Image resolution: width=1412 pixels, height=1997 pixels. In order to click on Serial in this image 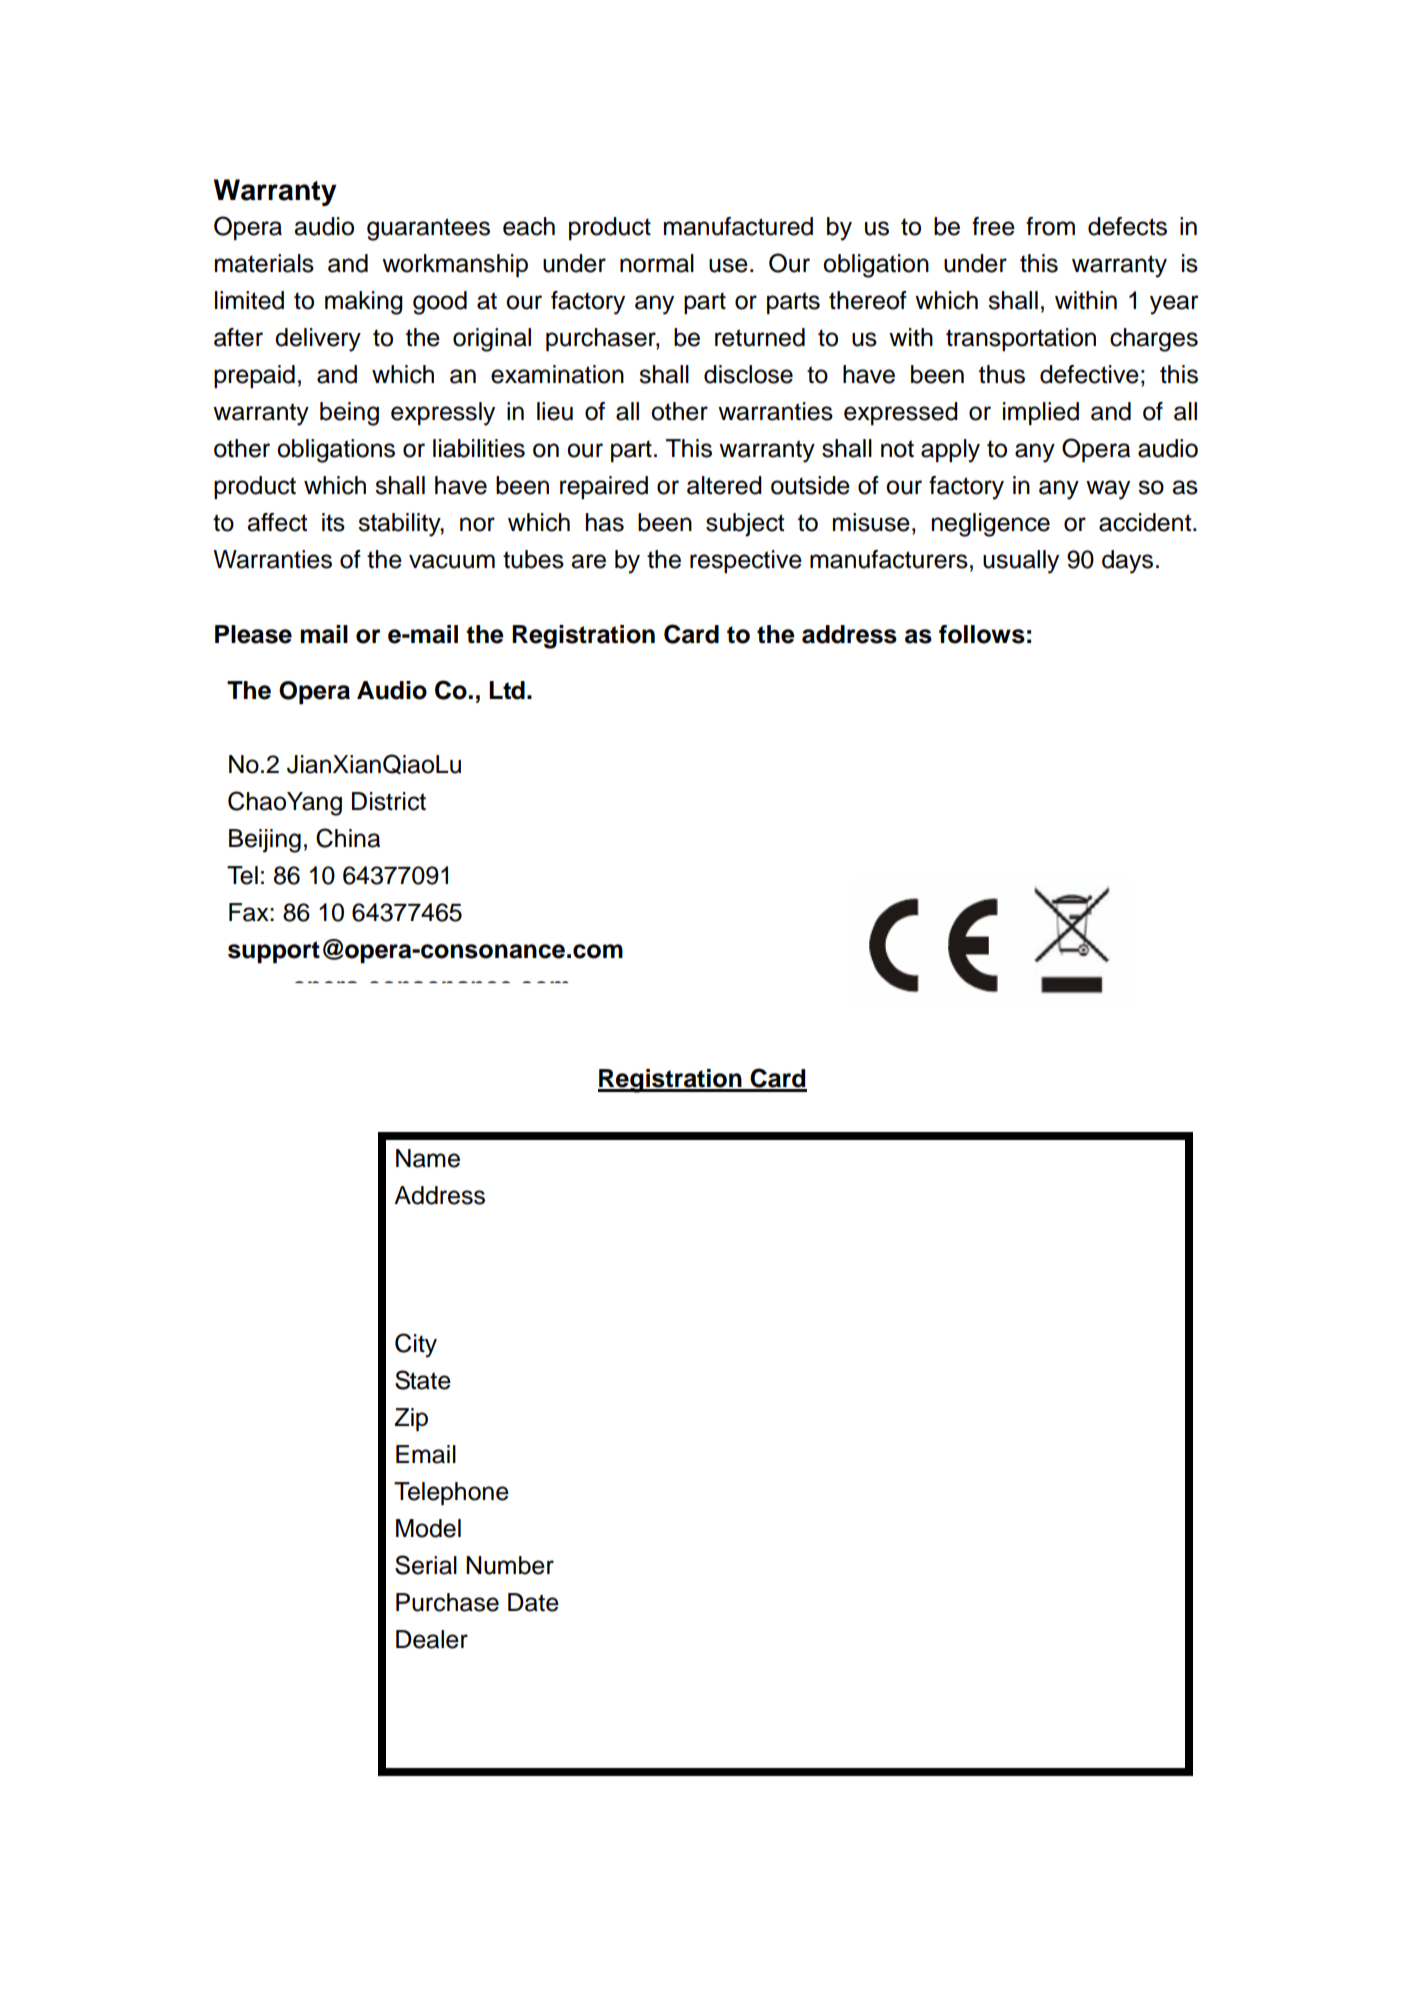, I will do `click(426, 1565)`.
